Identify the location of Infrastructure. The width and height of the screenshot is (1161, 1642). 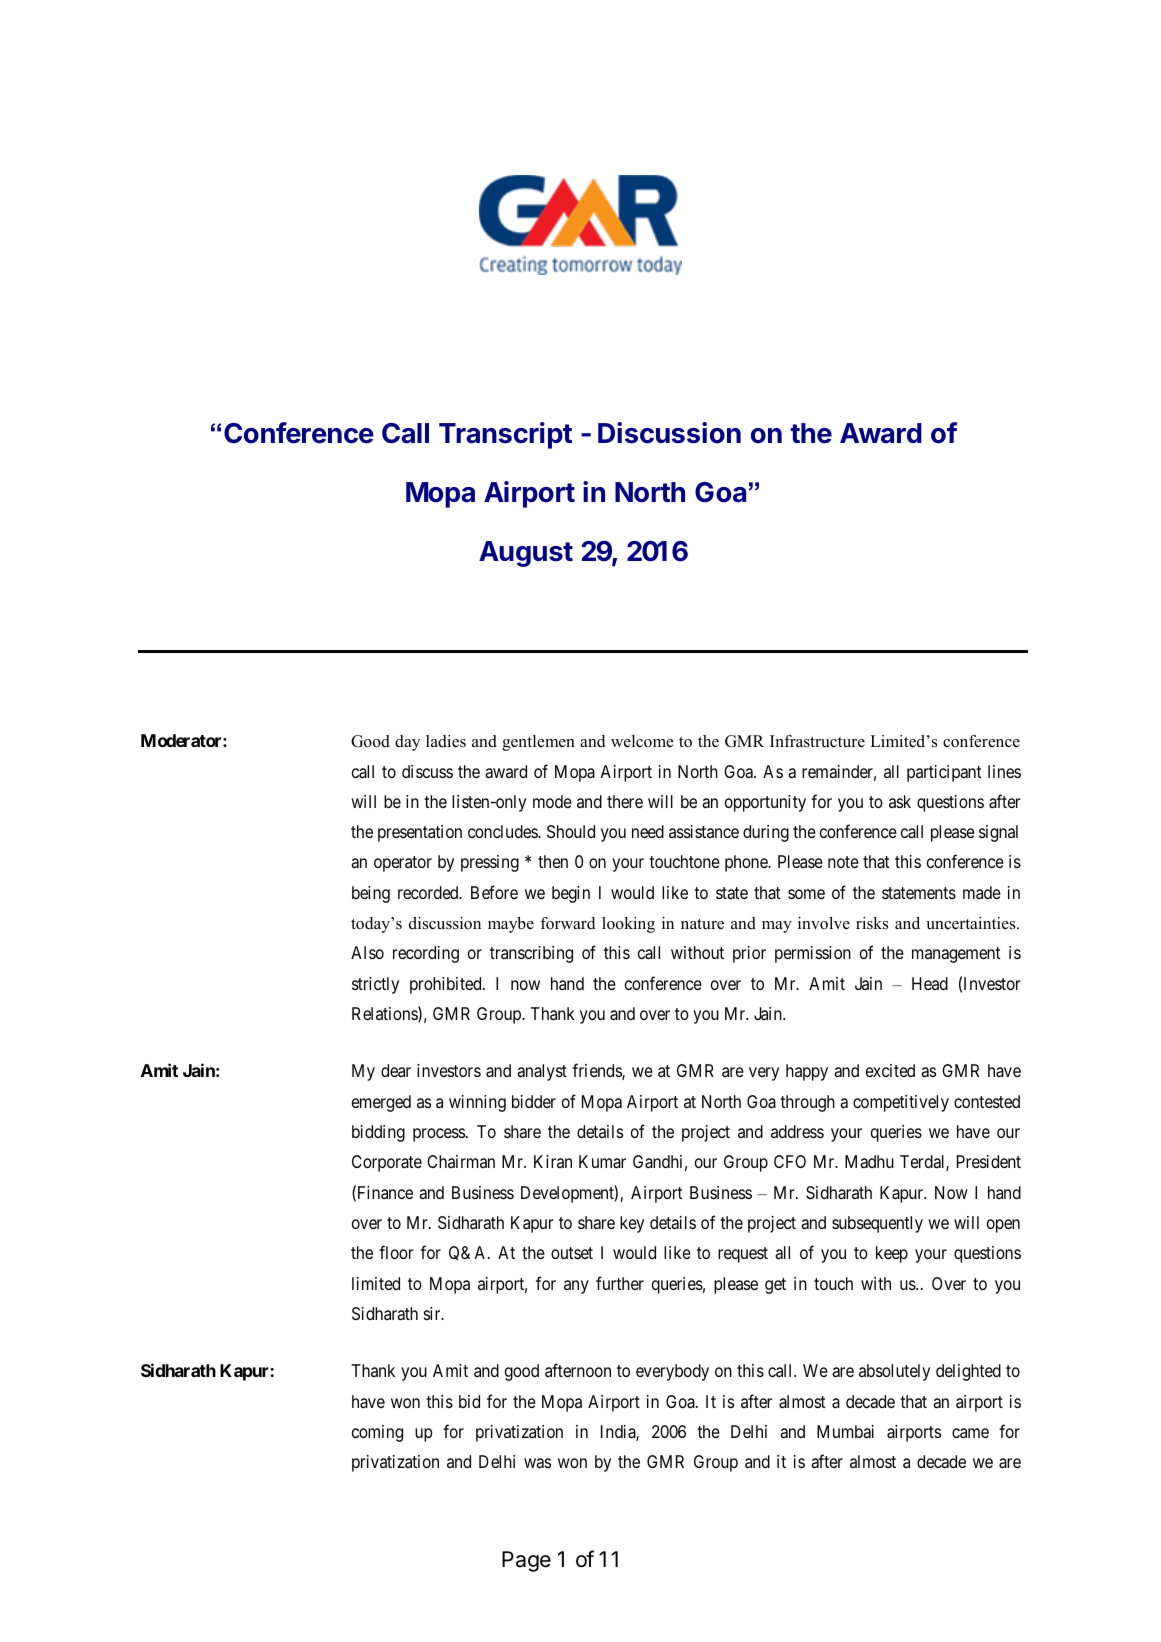
(817, 741).
